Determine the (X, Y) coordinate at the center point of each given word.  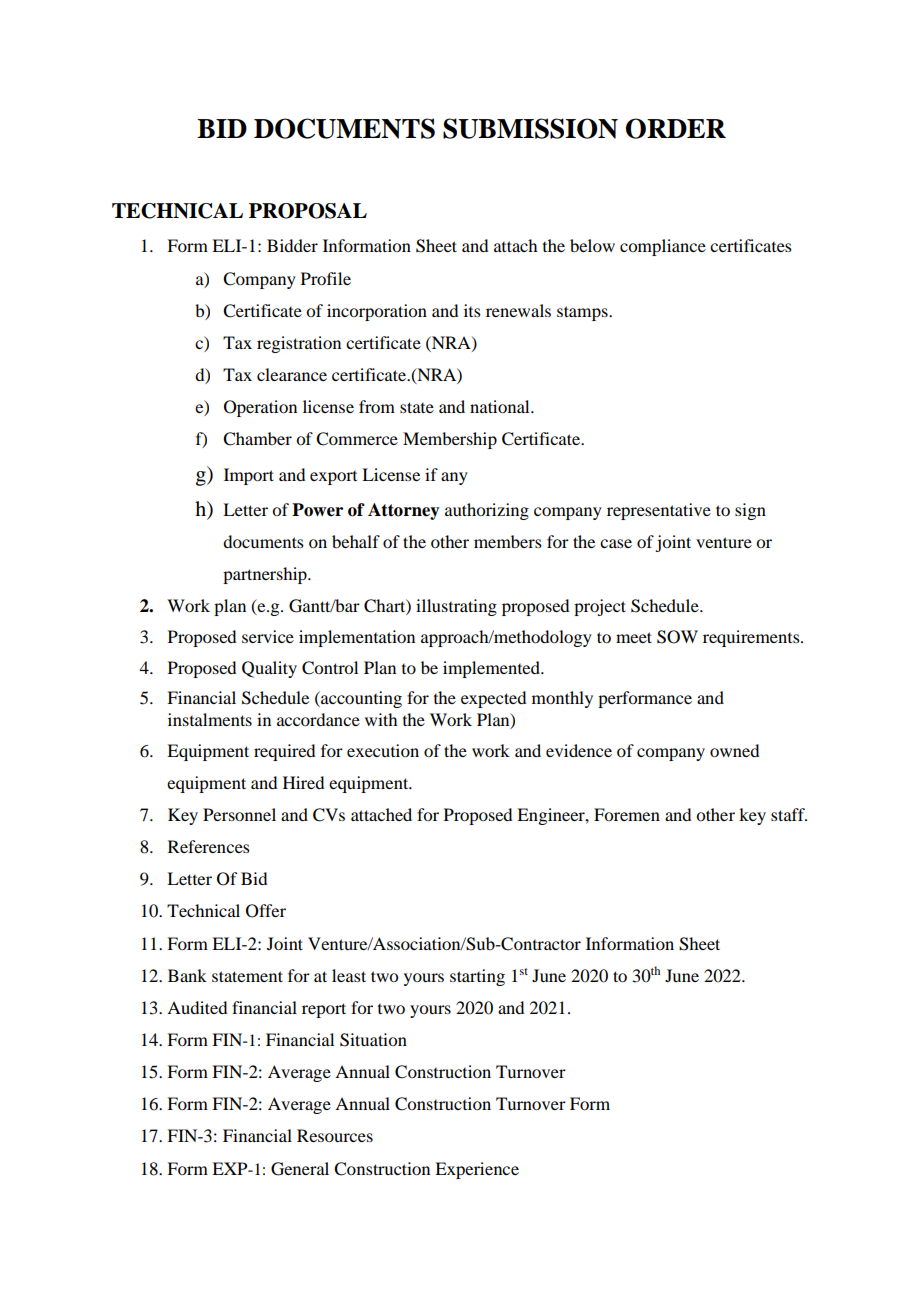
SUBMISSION (530, 128)
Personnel (239, 814)
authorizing (487, 511)
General (300, 1169)
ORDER (676, 128)
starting (477, 977)
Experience (477, 1170)
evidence (579, 750)
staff (789, 814)
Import (249, 476)
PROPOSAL (308, 211)
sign (750, 511)
